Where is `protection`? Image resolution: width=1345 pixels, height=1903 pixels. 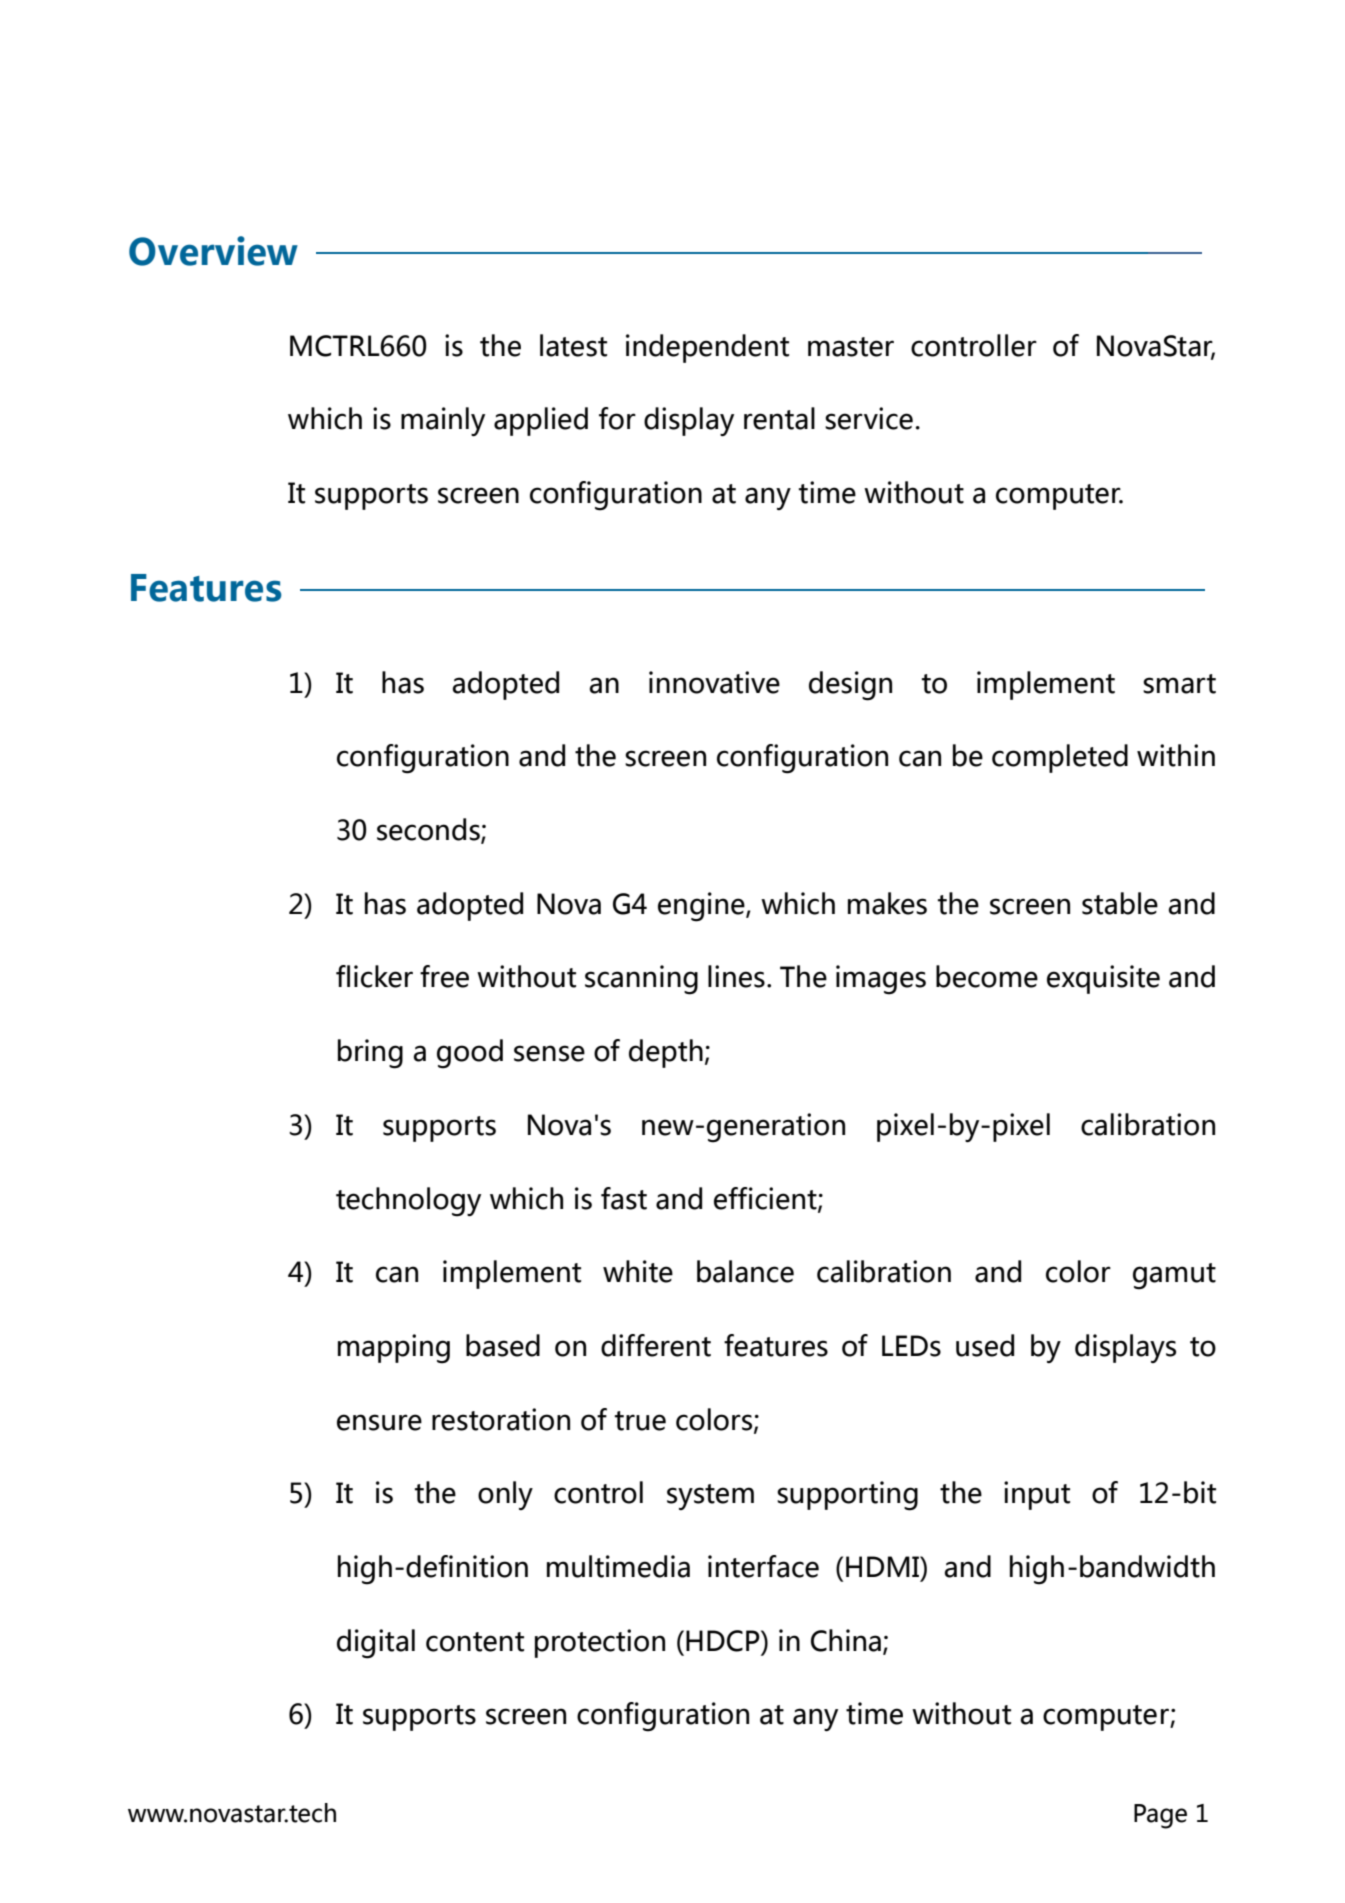 protection is located at coordinates (600, 1643).
